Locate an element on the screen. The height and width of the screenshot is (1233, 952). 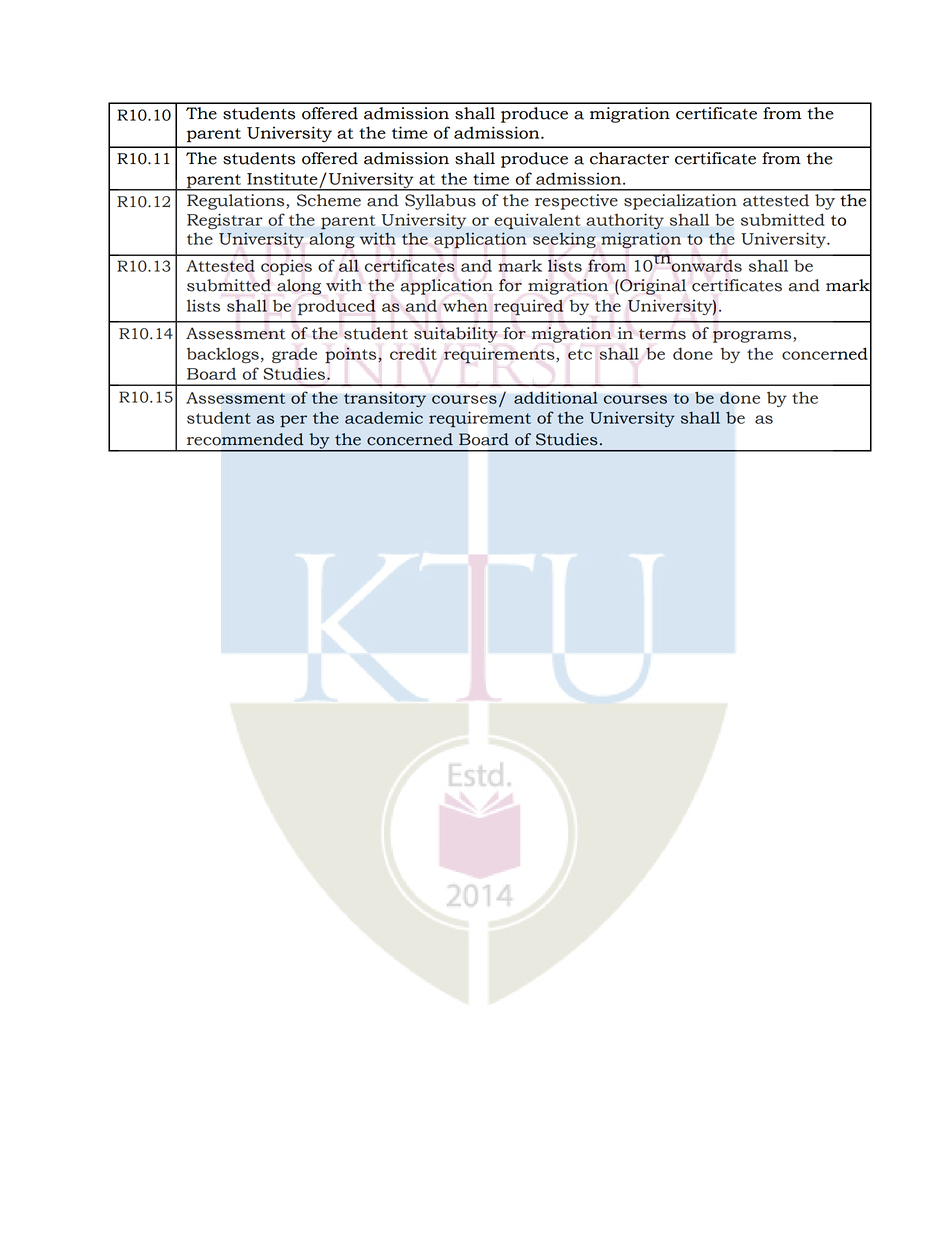
academic is located at coordinates (384, 417).
